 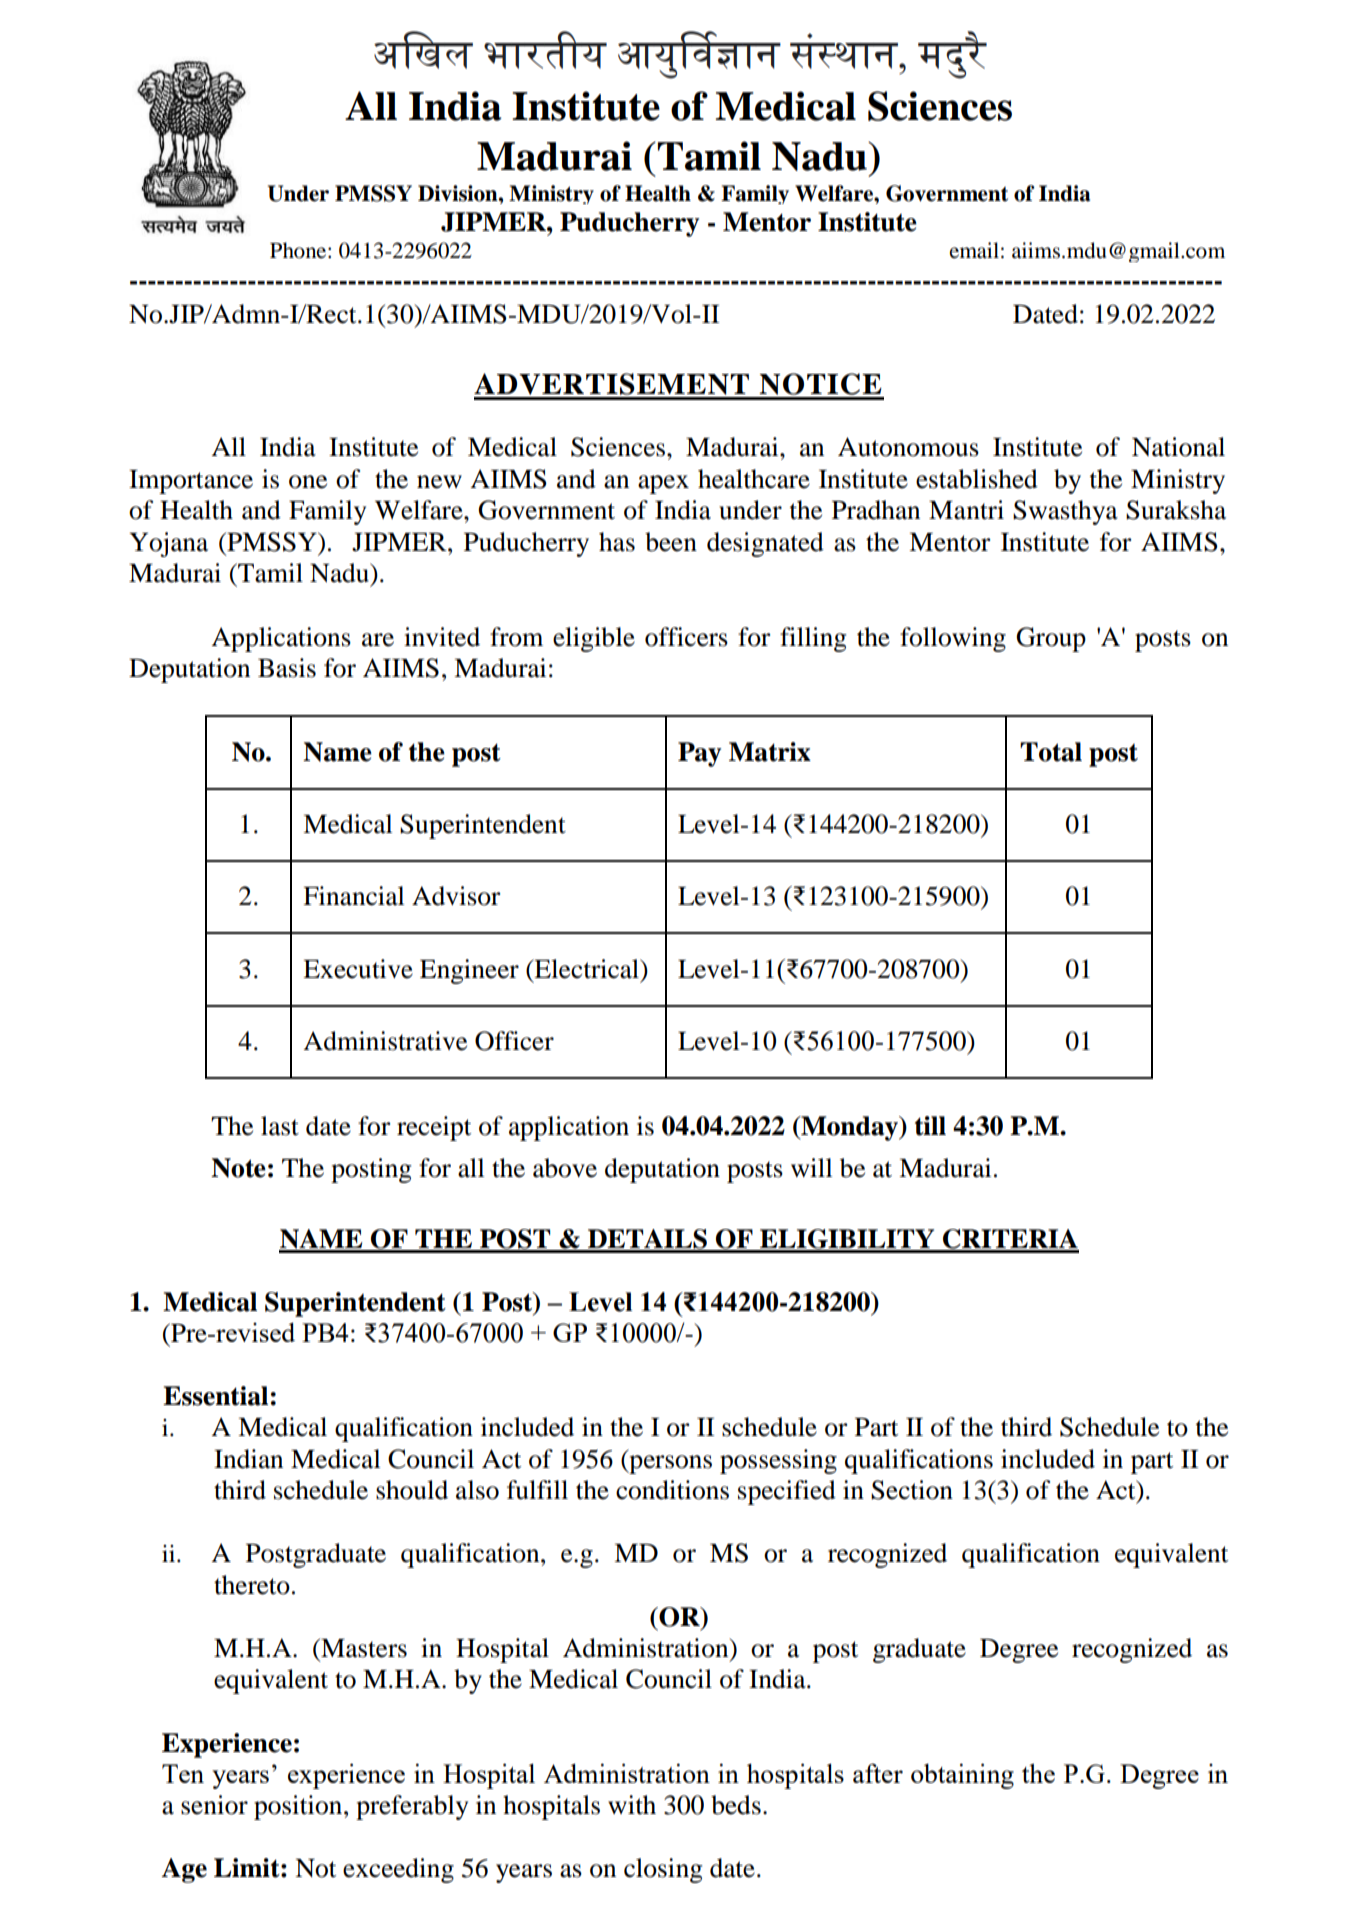 I want to click on position, so click(x=299, y=1807).
